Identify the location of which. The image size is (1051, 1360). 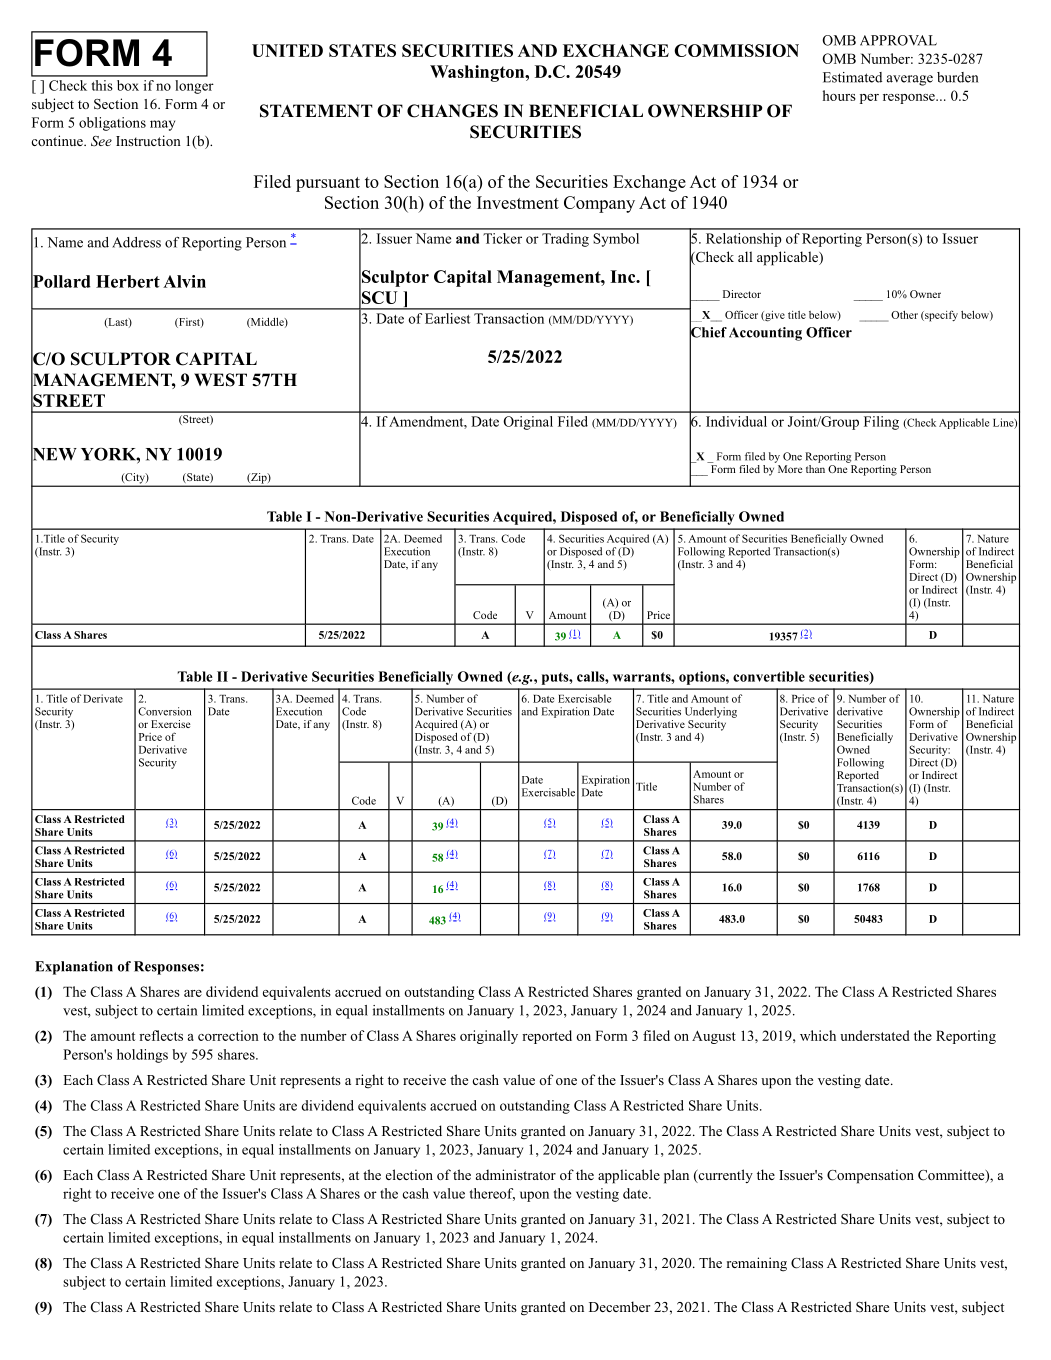
(818, 1035).
